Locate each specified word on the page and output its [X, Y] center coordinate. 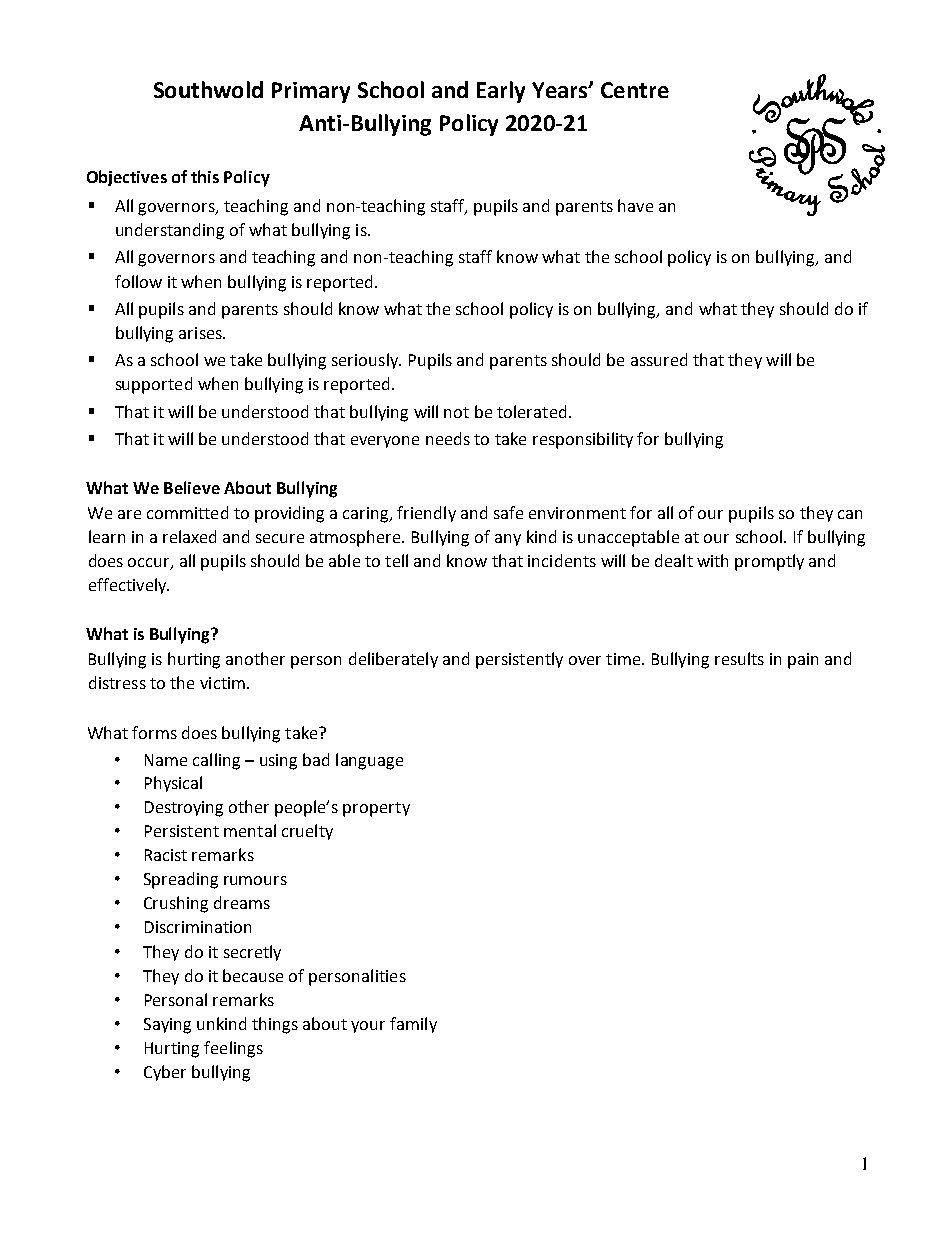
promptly [769, 562]
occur [150, 564]
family [413, 1025]
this [205, 176]
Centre [635, 90]
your [368, 1027]
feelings [233, 1049]
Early [501, 92]
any [508, 540]
